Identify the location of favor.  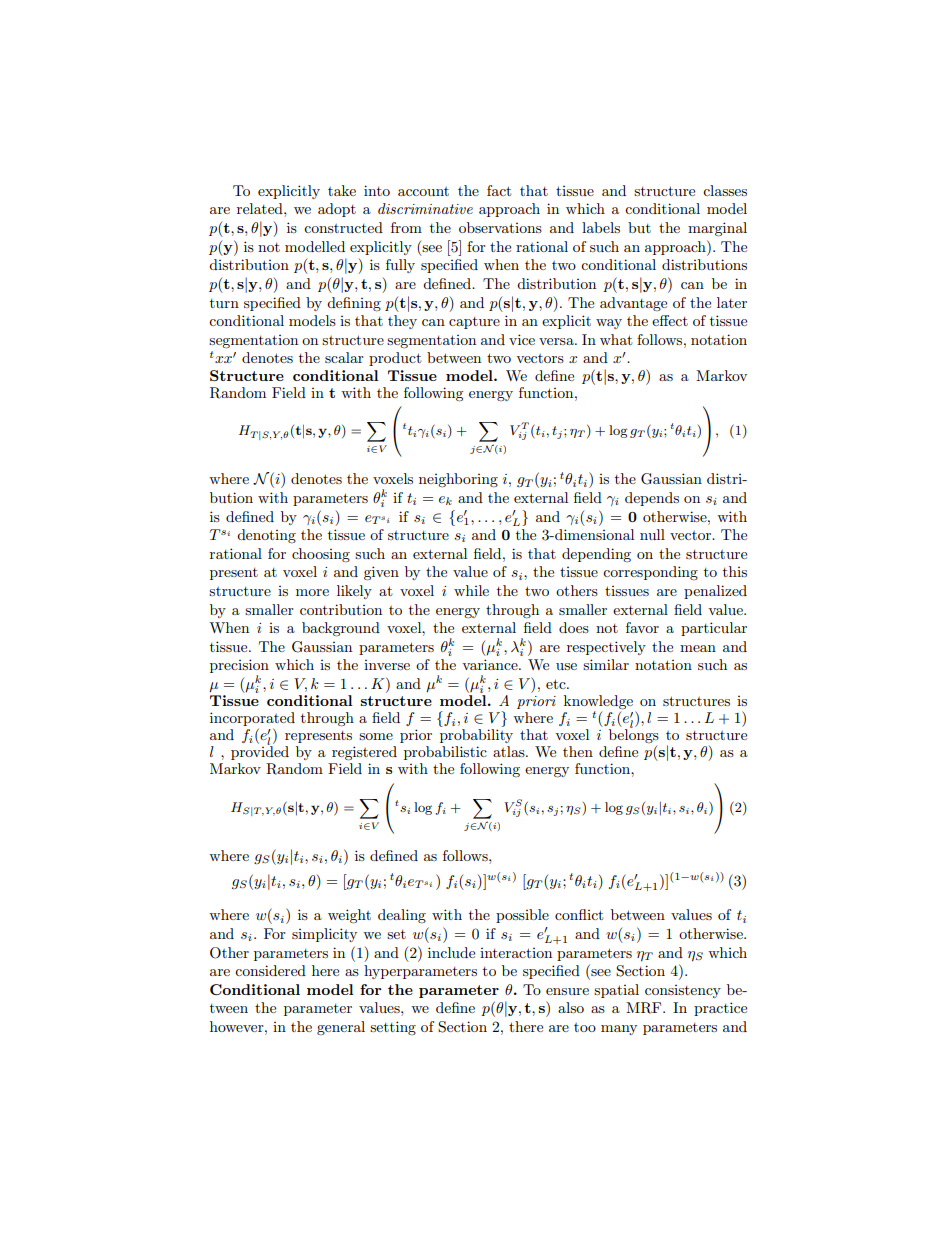
(642, 627).
